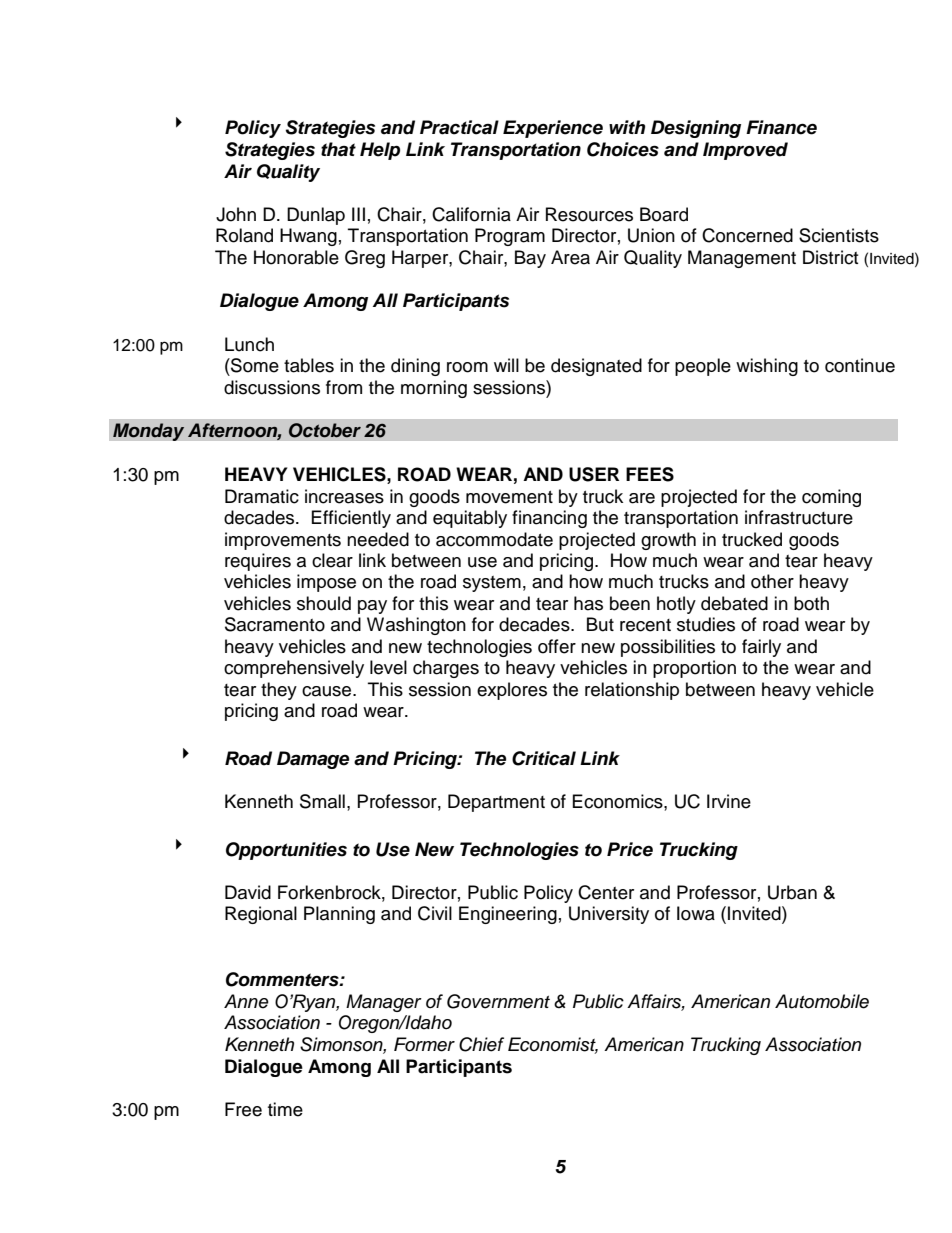 Image resolution: width=952 pixels, height=1233 pixels. I want to click on Practical, so click(459, 127).
